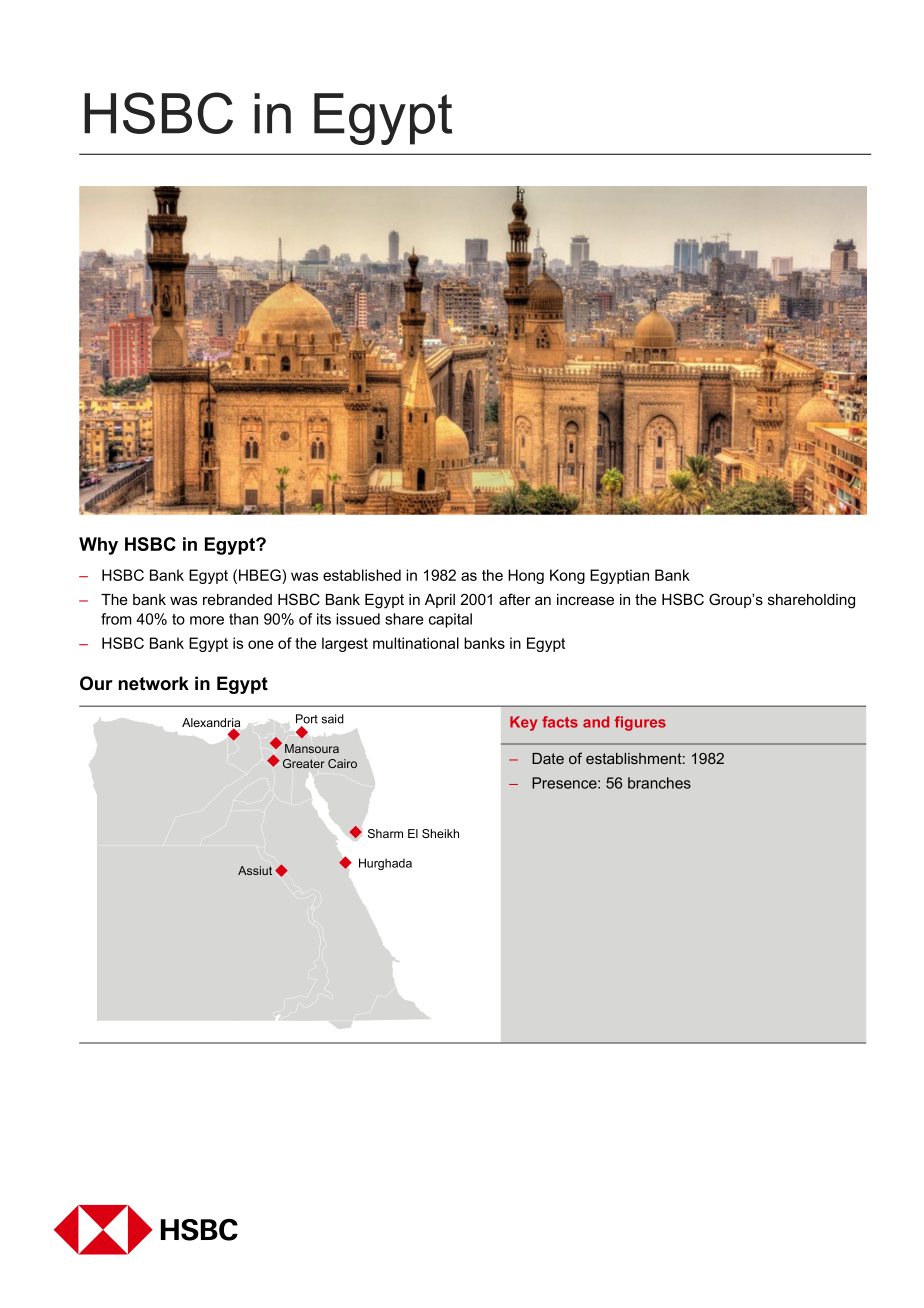 The width and height of the screenshot is (924, 1308). Describe the element at coordinates (450, 620) in the screenshot. I see `capital` at that location.
